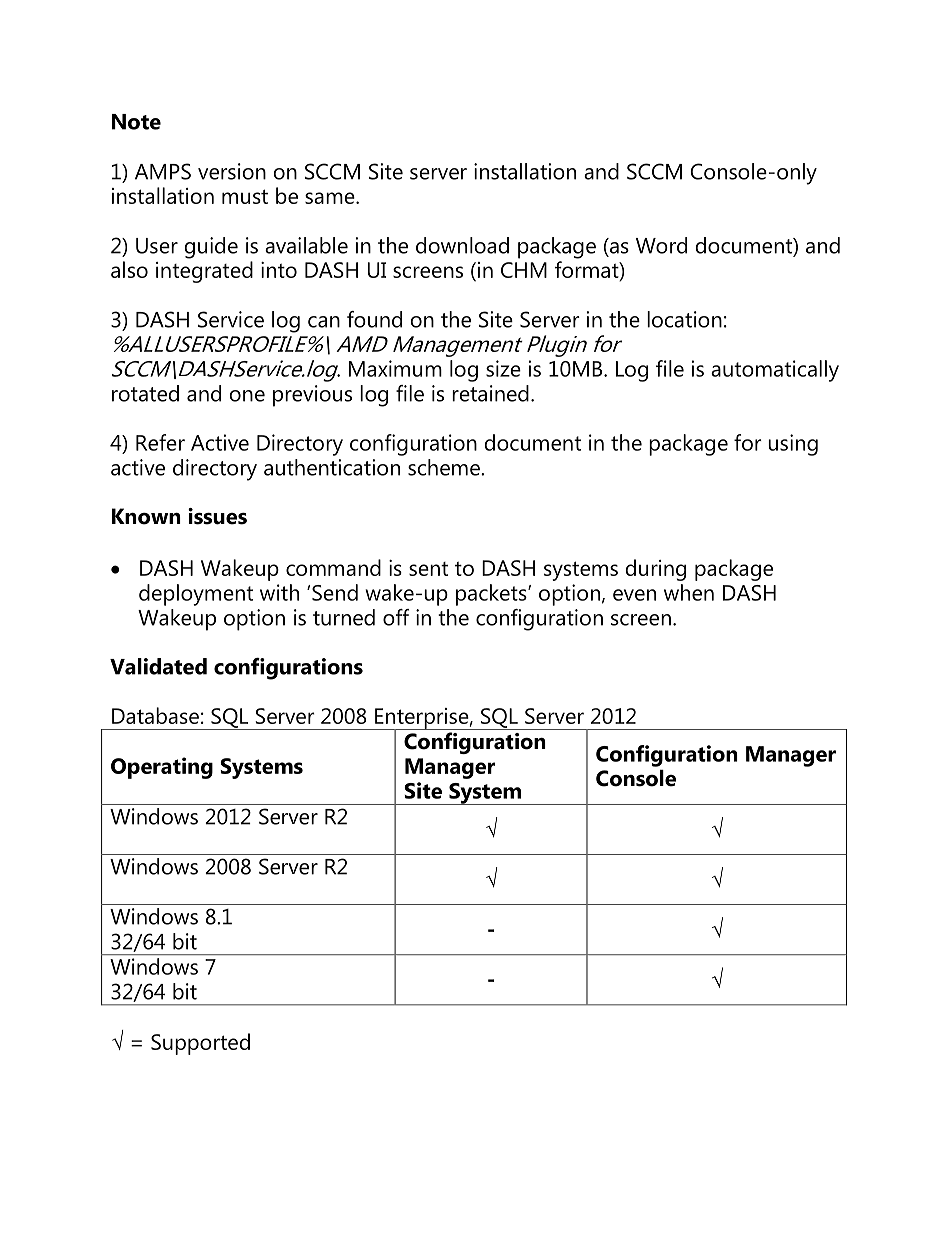 This document has height=1233, width=952. What do you see at coordinates (396, 617) in the document?
I see `off` at bounding box center [396, 617].
